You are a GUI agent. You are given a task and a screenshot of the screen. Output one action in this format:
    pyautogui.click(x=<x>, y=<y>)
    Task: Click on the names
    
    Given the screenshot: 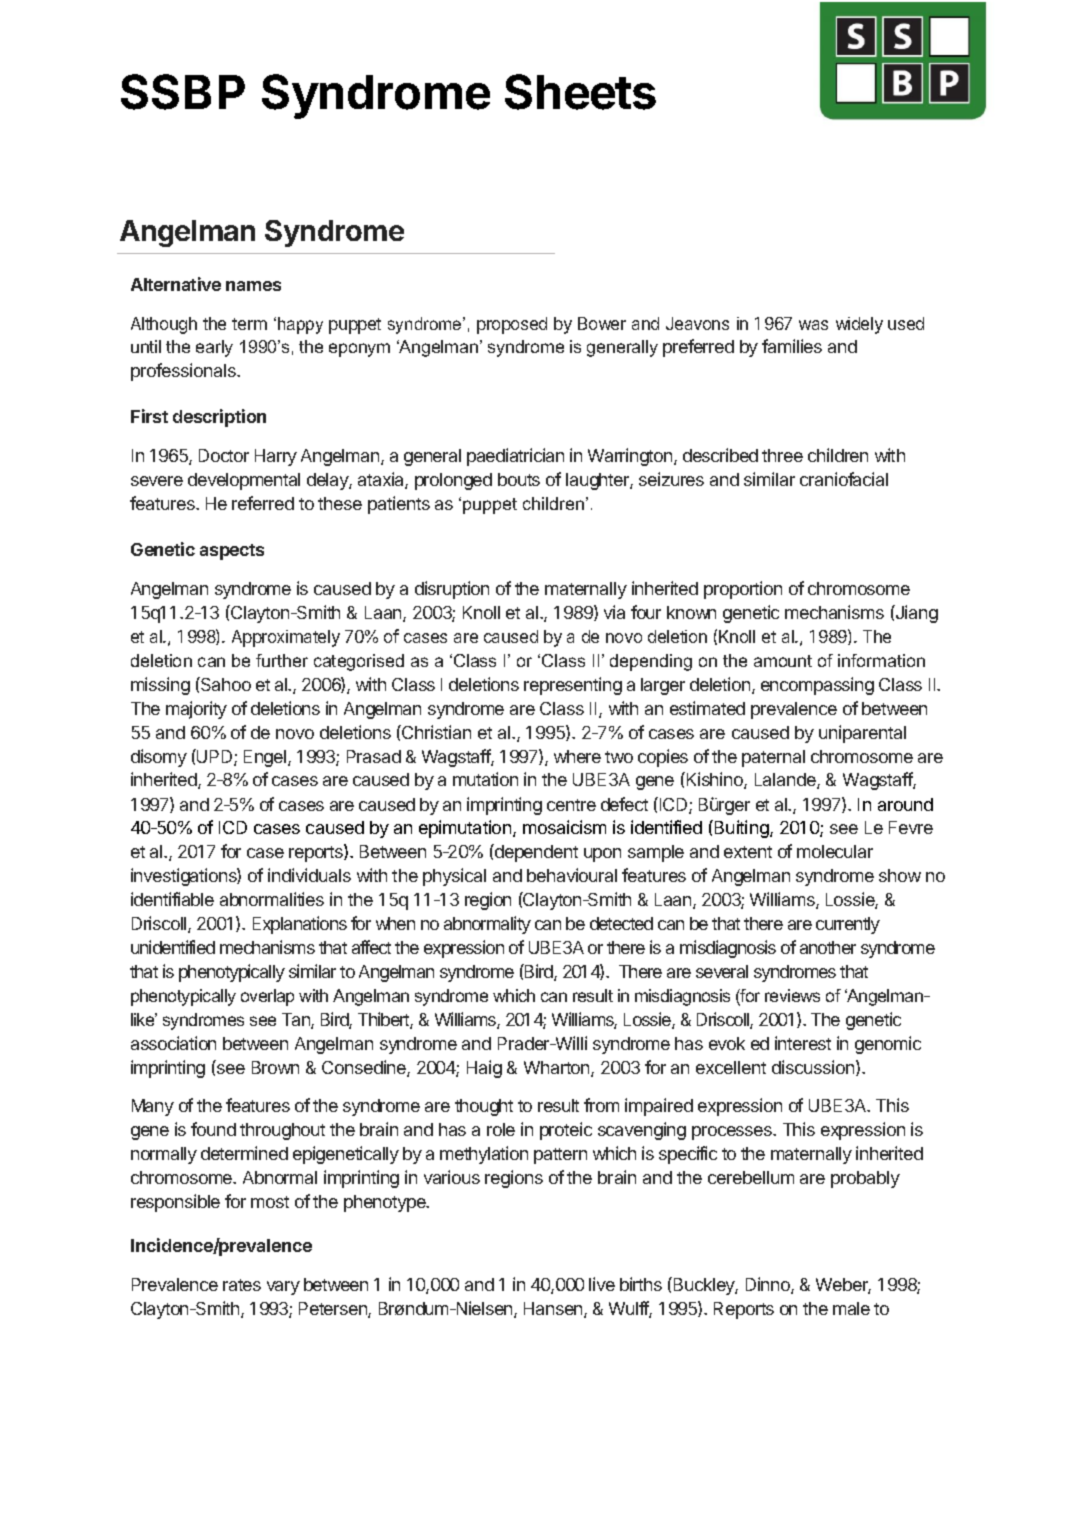 What is the action you would take?
    pyautogui.click(x=253, y=286)
